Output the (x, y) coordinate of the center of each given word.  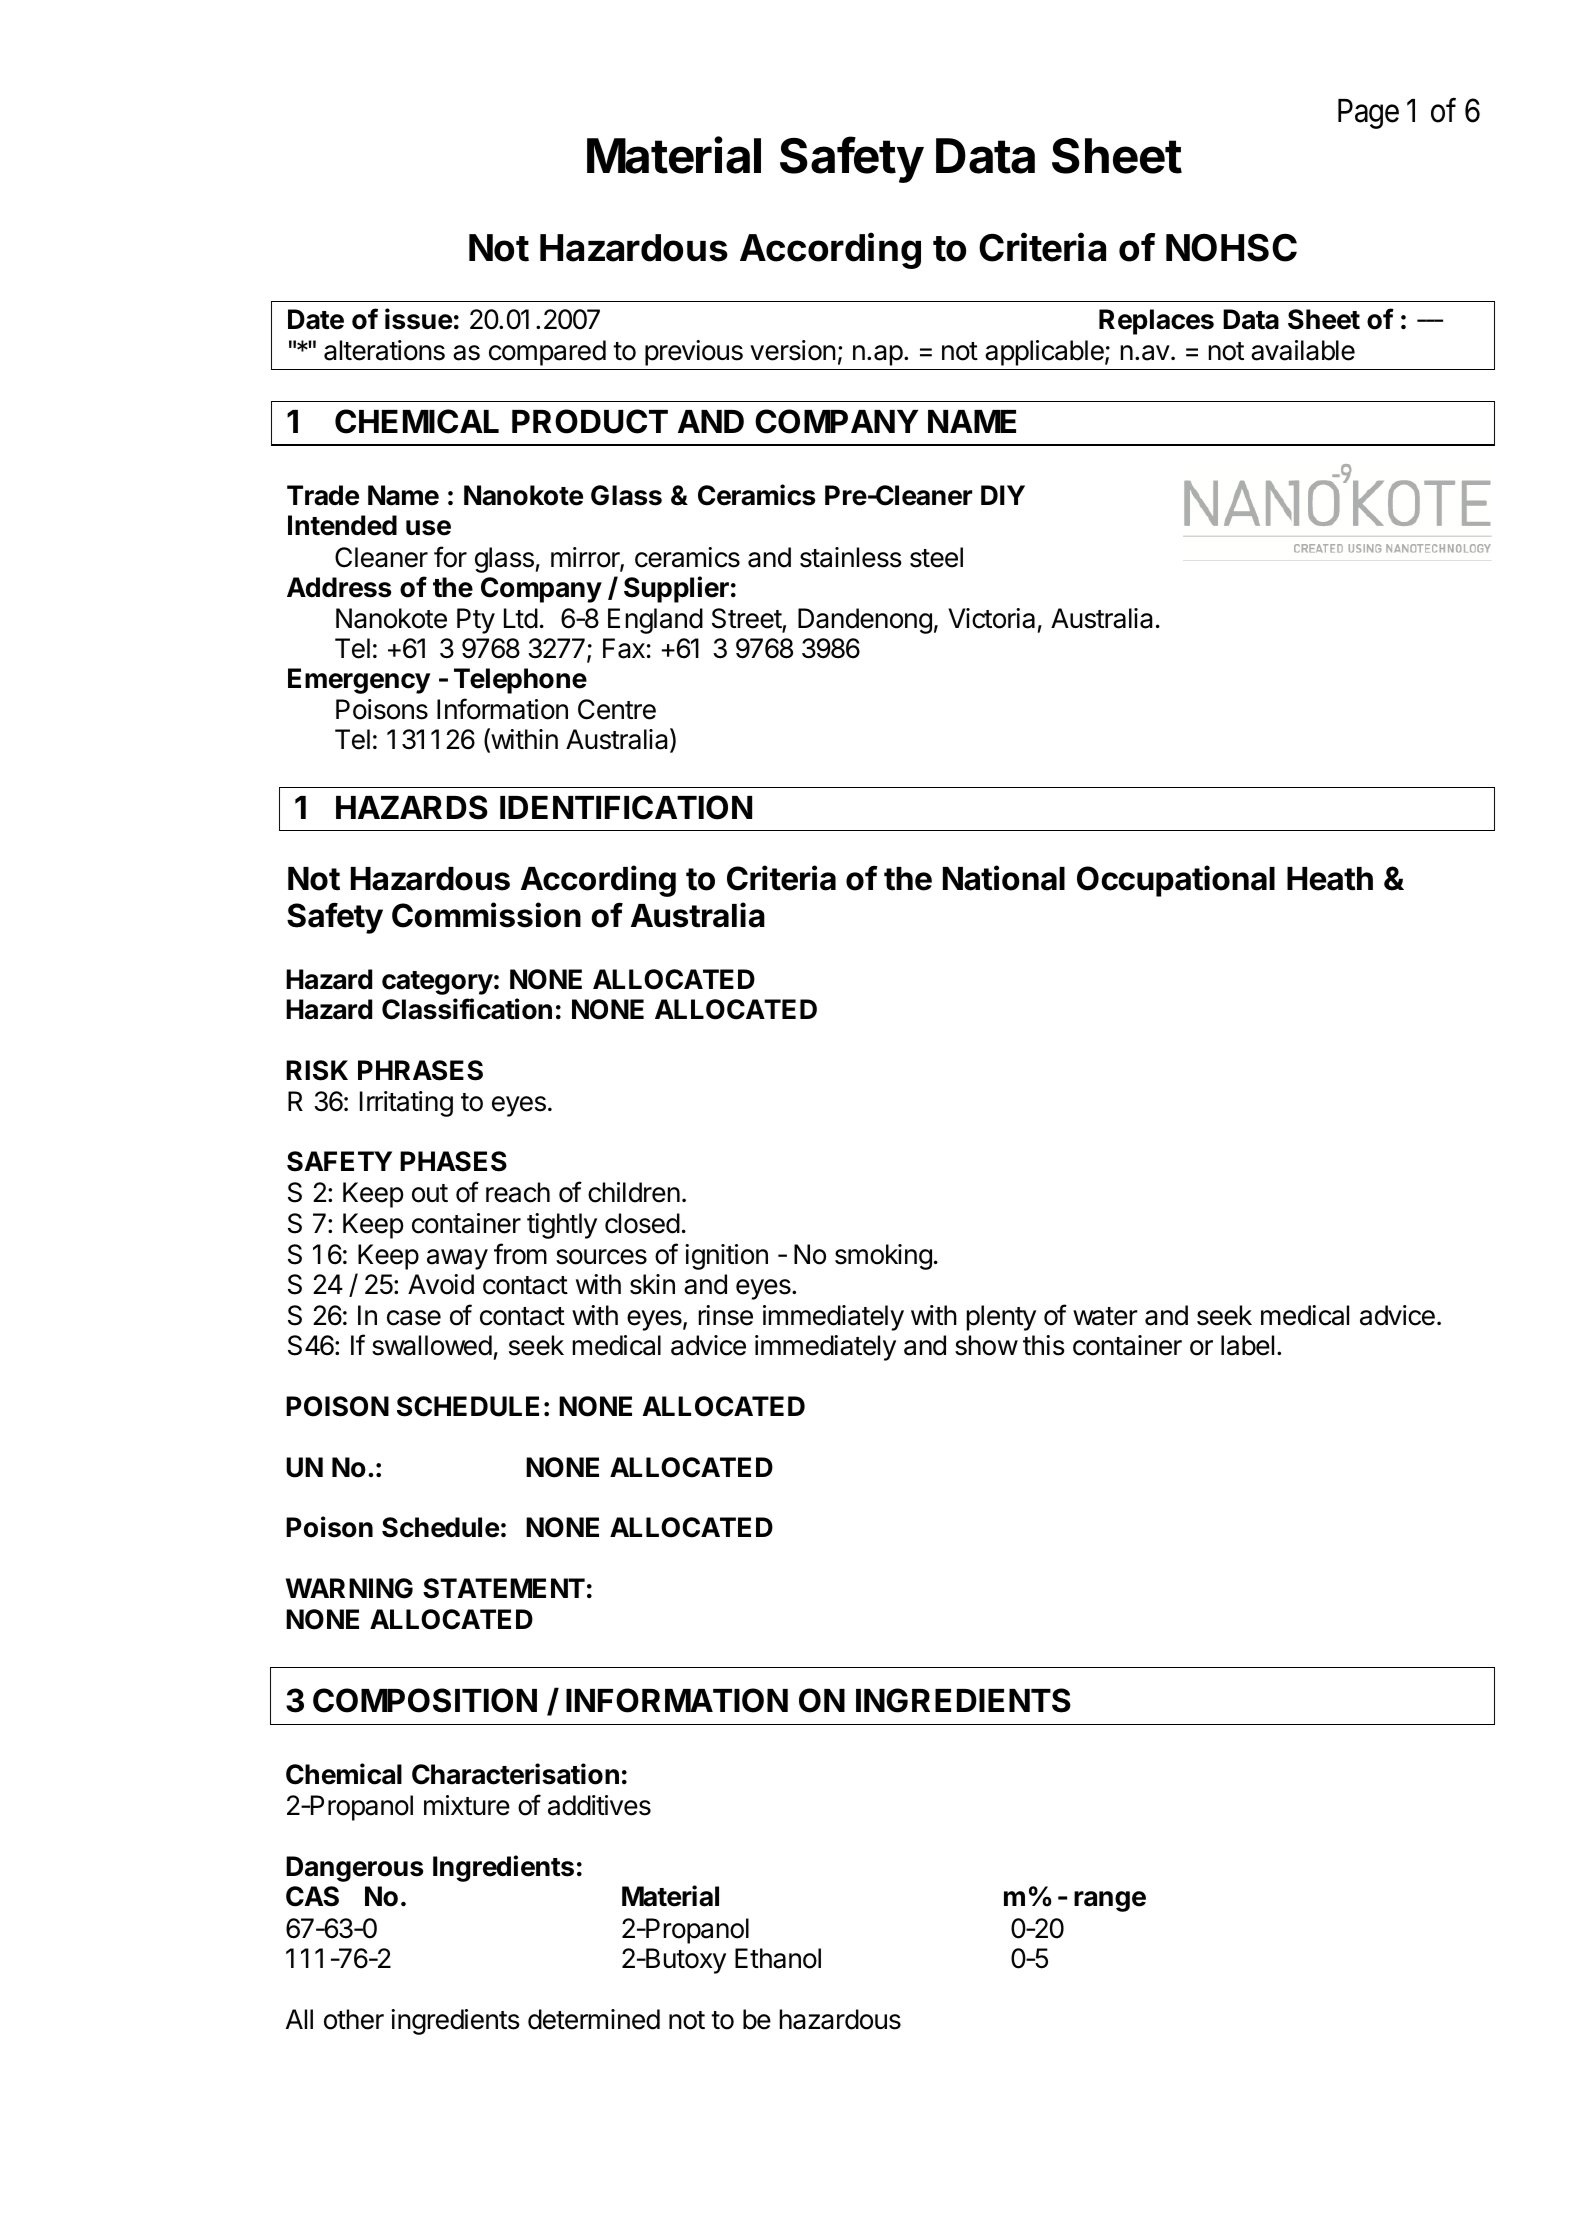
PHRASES (420, 1070)
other (354, 2019)
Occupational (1176, 881)
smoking (883, 1257)
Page (1368, 114)
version (793, 350)
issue (418, 319)
